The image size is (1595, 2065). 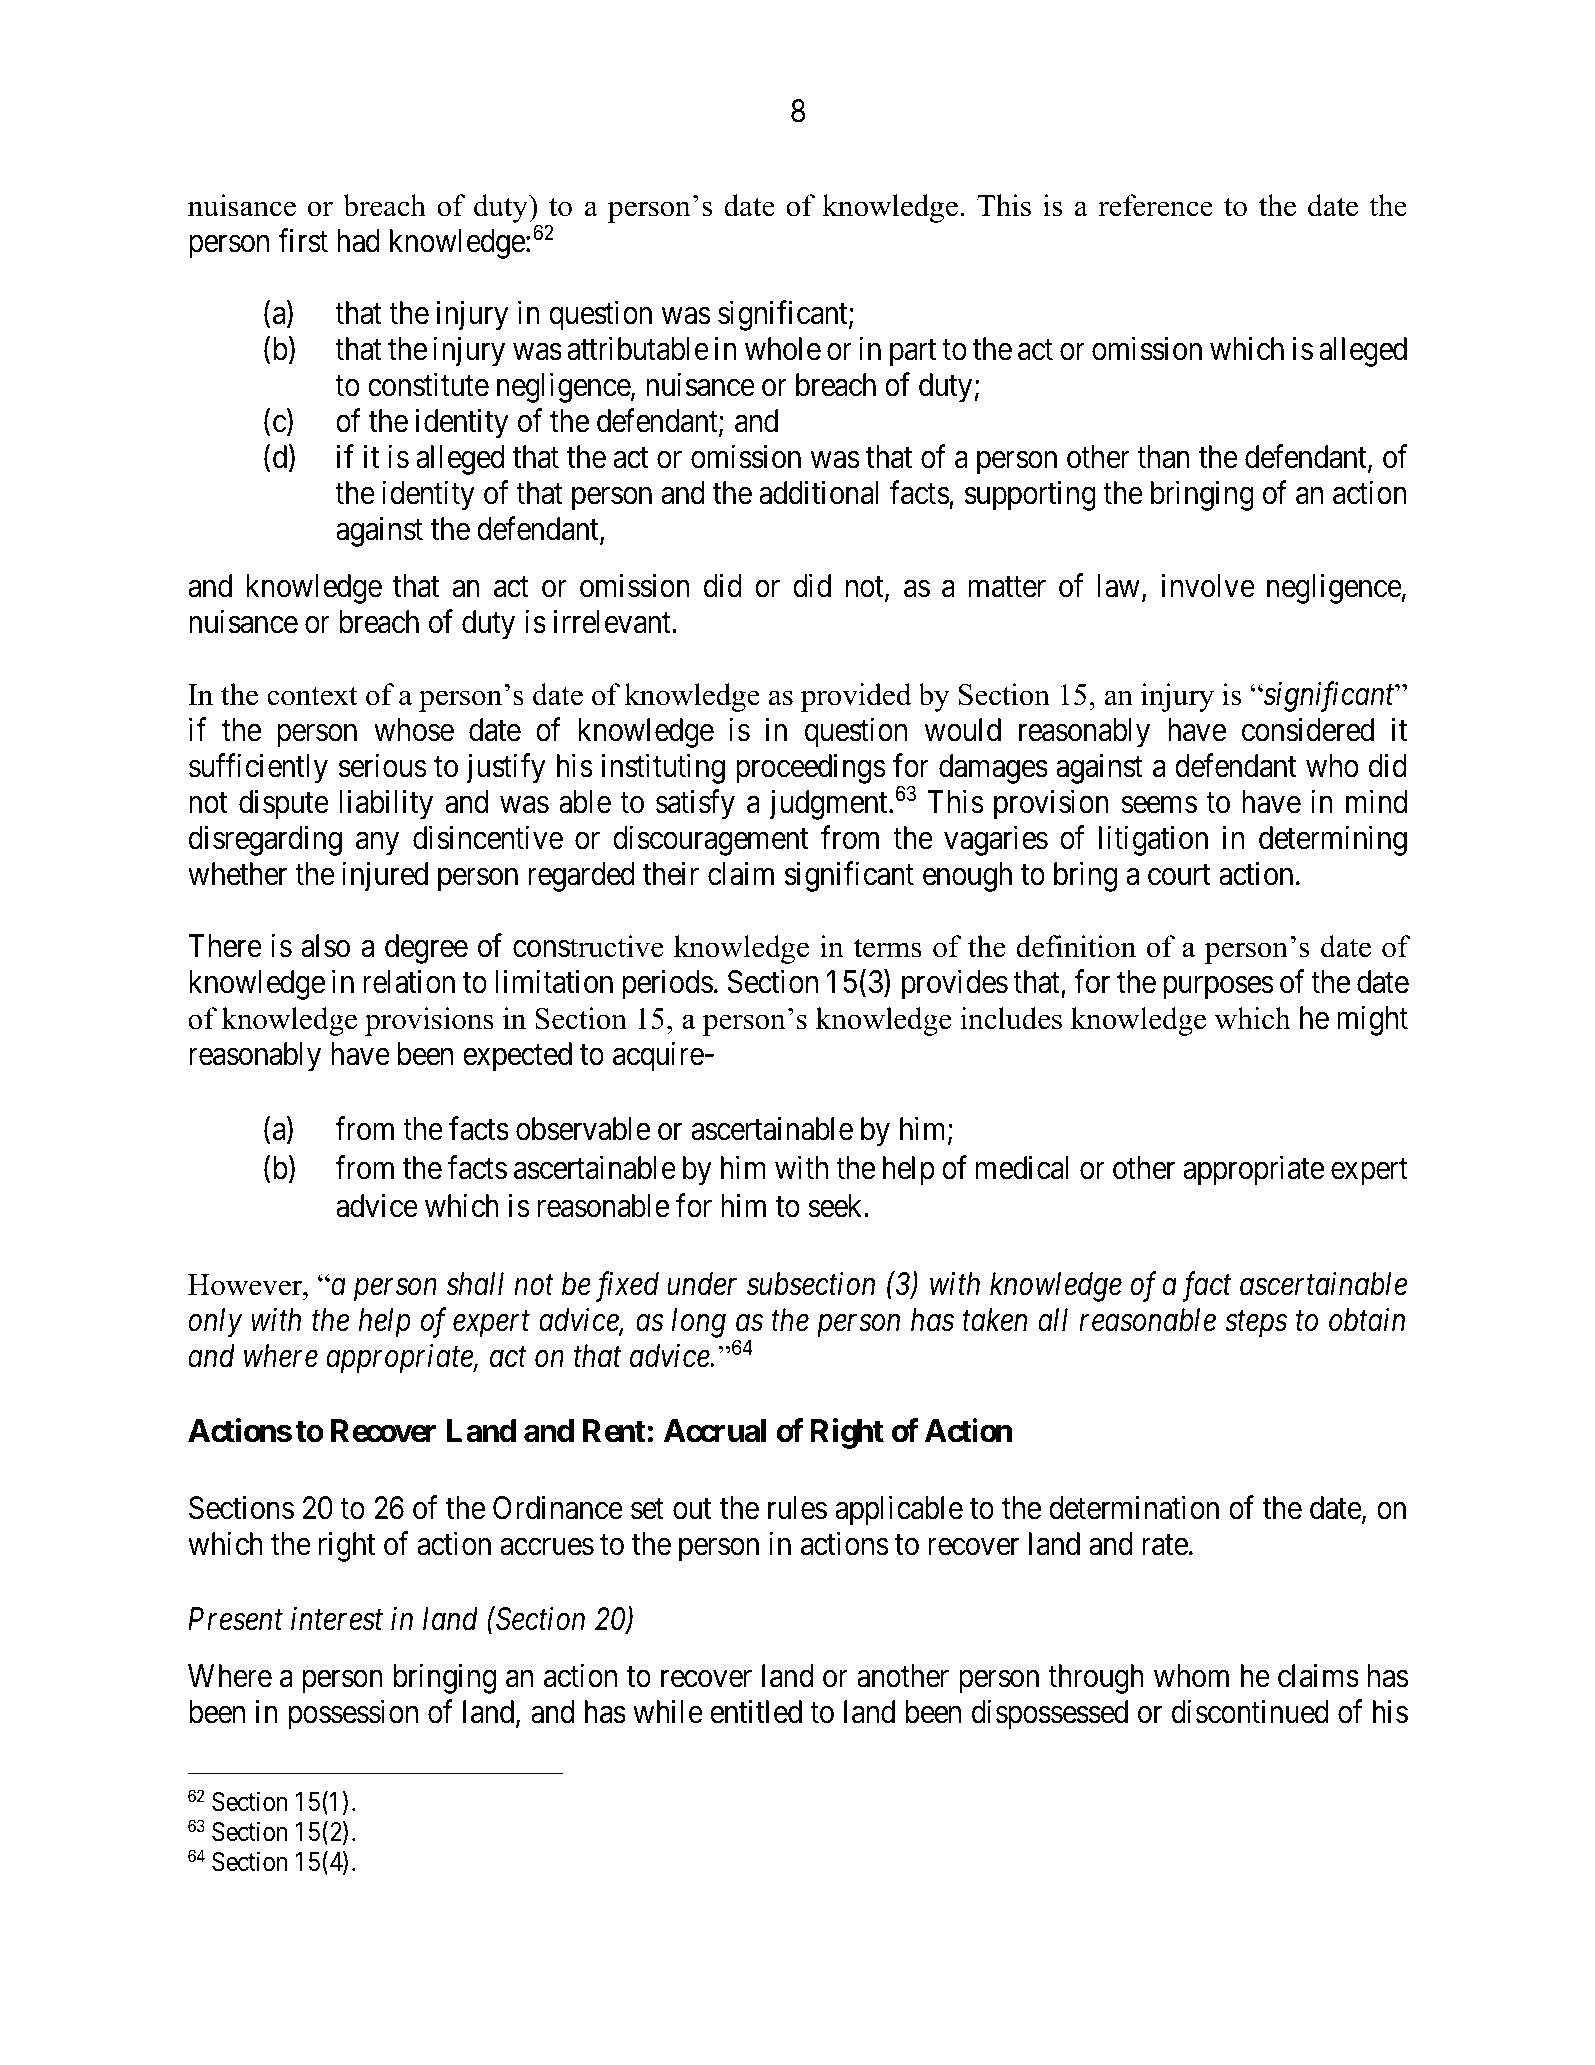 I want to click on whose, so click(x=414, y=730).
